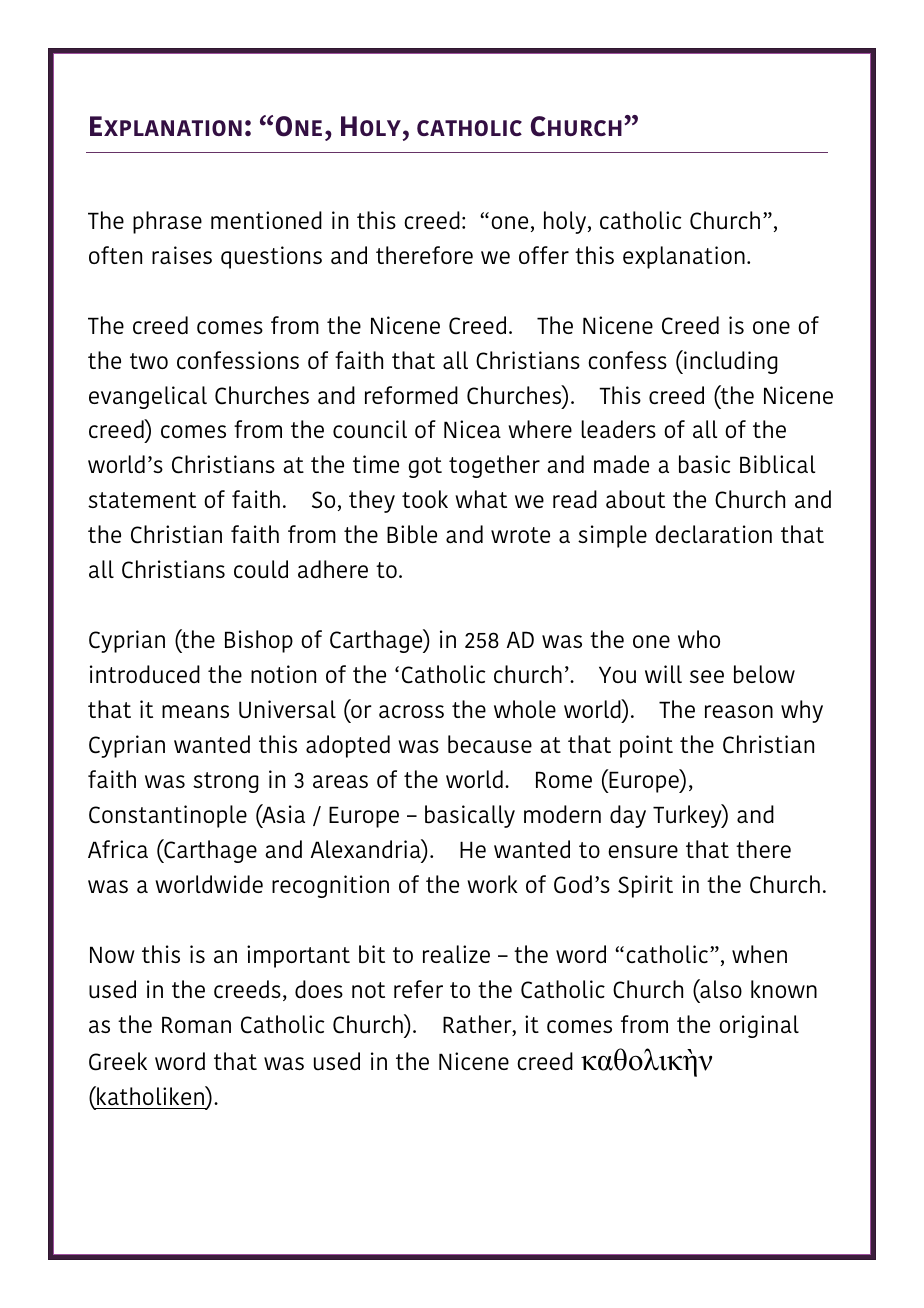  What do you see at coordinates (490, 744) in the page?
I see `because` at bounding box center [490, 744].
